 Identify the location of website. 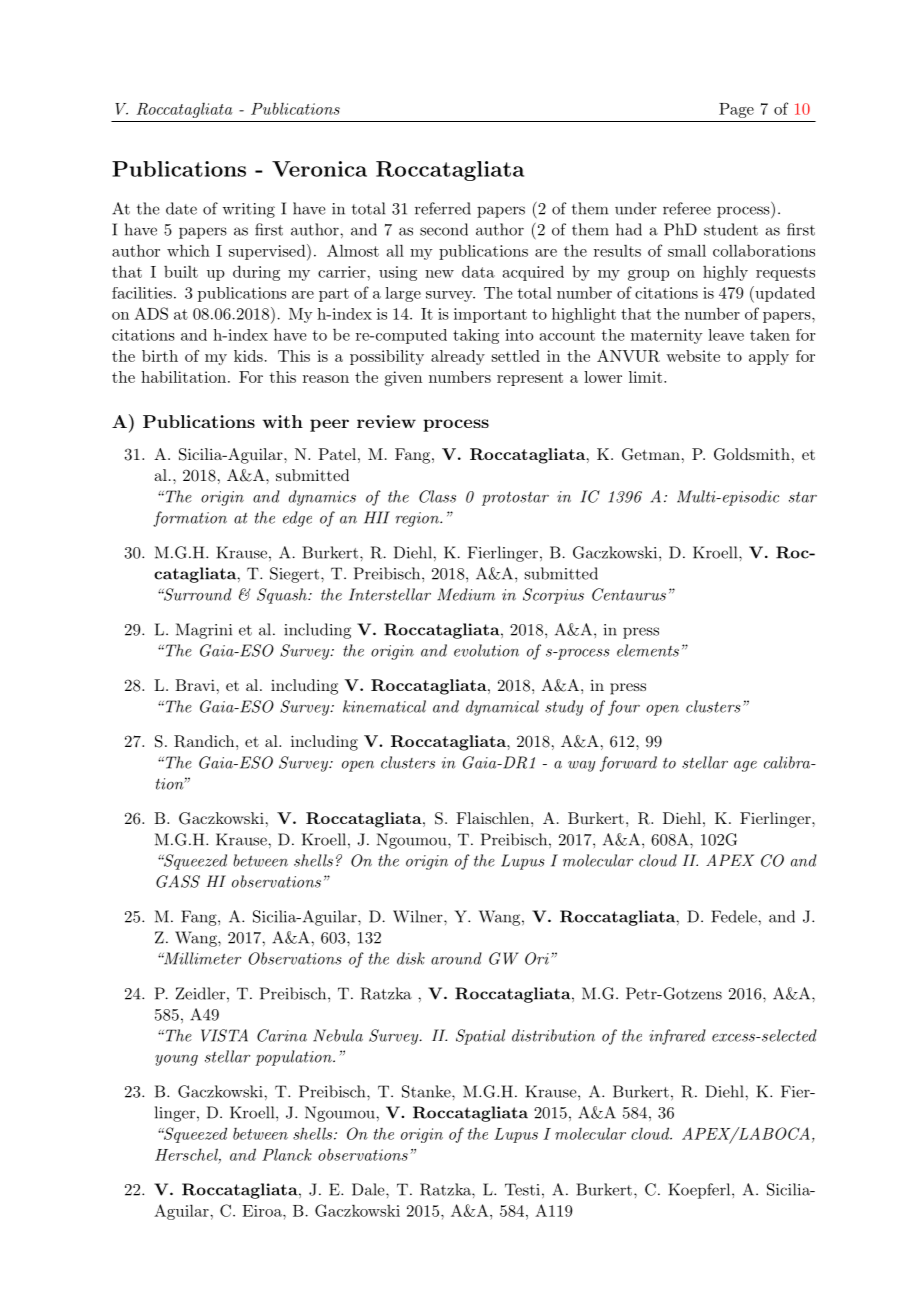
(693, 356).
